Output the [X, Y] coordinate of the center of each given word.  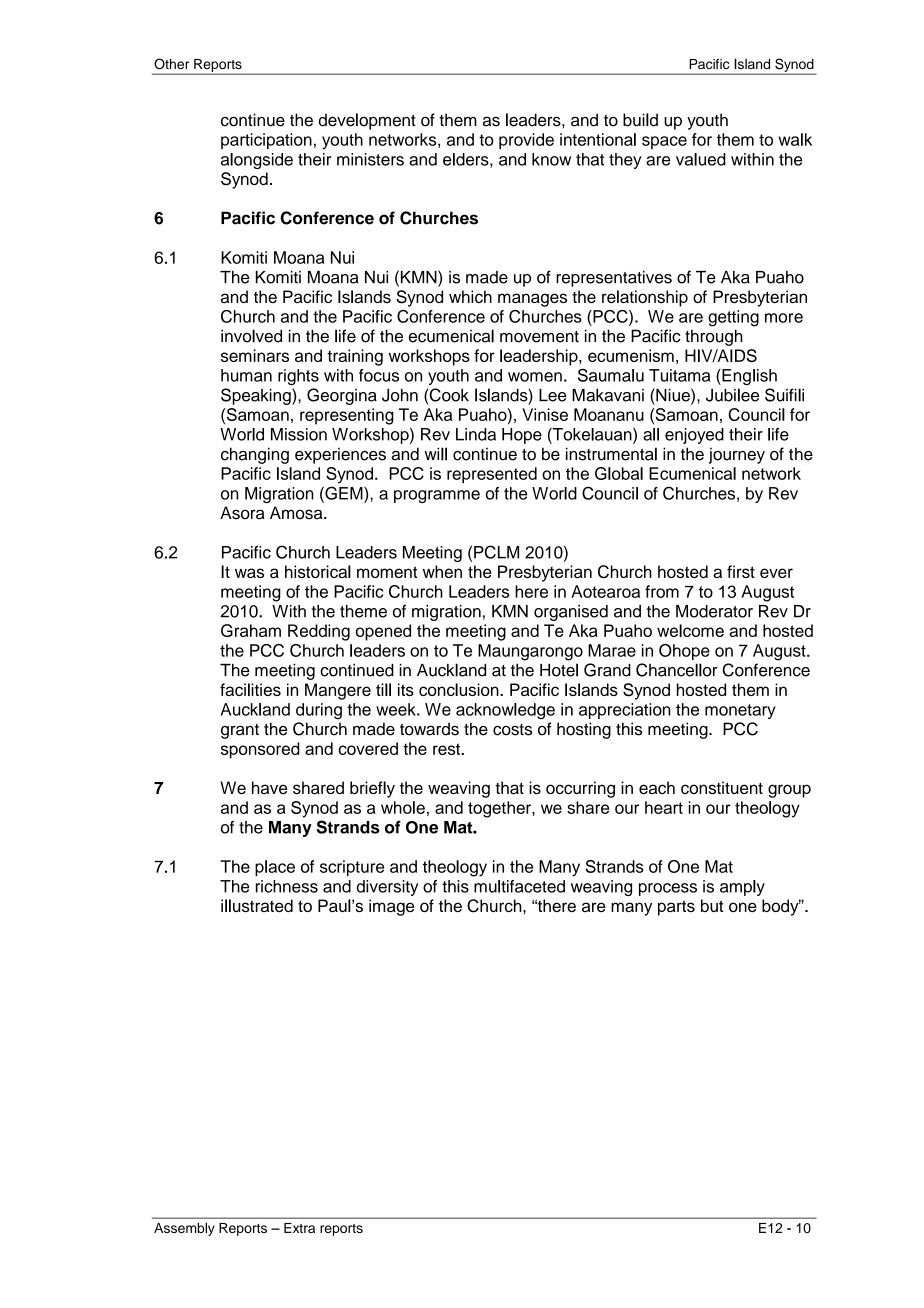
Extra [299, 1228]
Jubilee [732, 395]
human [246, 375]
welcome [690, 630]
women [535, 377]
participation [266, 141]
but [712, 905]
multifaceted [519, 886]
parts [676, 908]
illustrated [257, 905]
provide [526, 141]
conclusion [460, 689]
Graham [251, 630]
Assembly [184, 1229]
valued [701, 159]
